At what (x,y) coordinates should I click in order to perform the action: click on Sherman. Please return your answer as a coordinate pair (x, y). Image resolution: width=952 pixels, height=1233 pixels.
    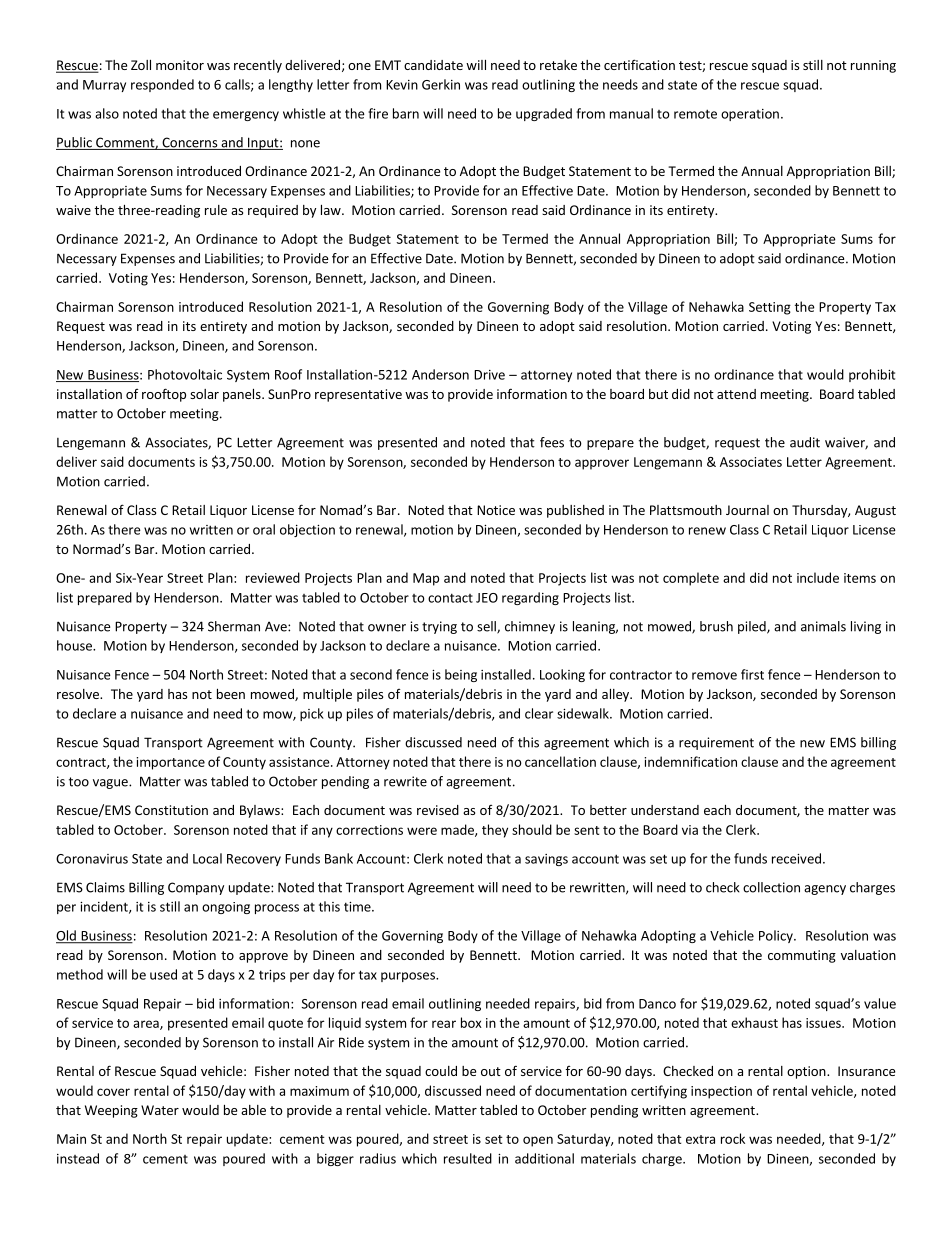
    Looking at the image, I should click on (234, 626).
